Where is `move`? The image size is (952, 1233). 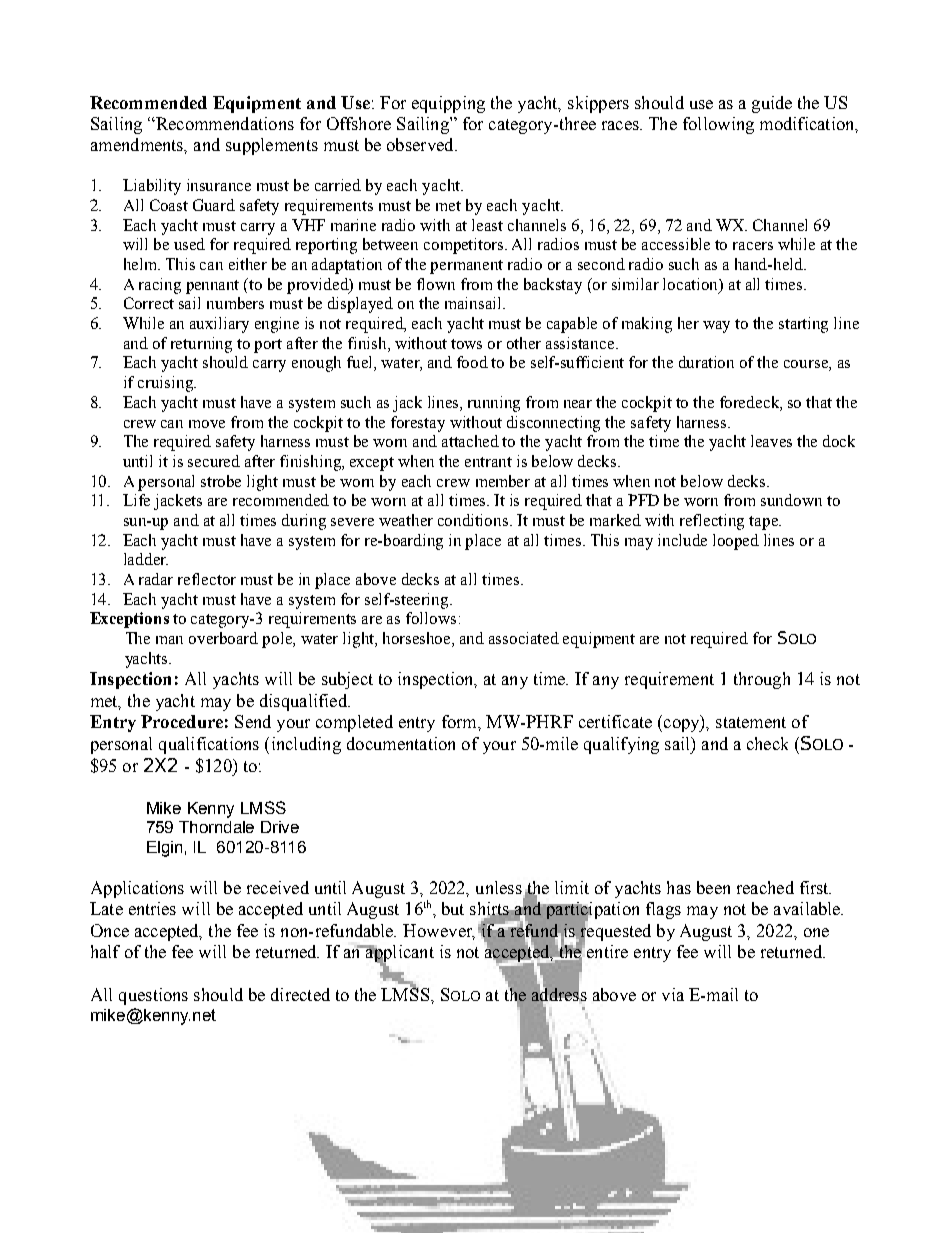 move is located at coordinates (207, 424).
